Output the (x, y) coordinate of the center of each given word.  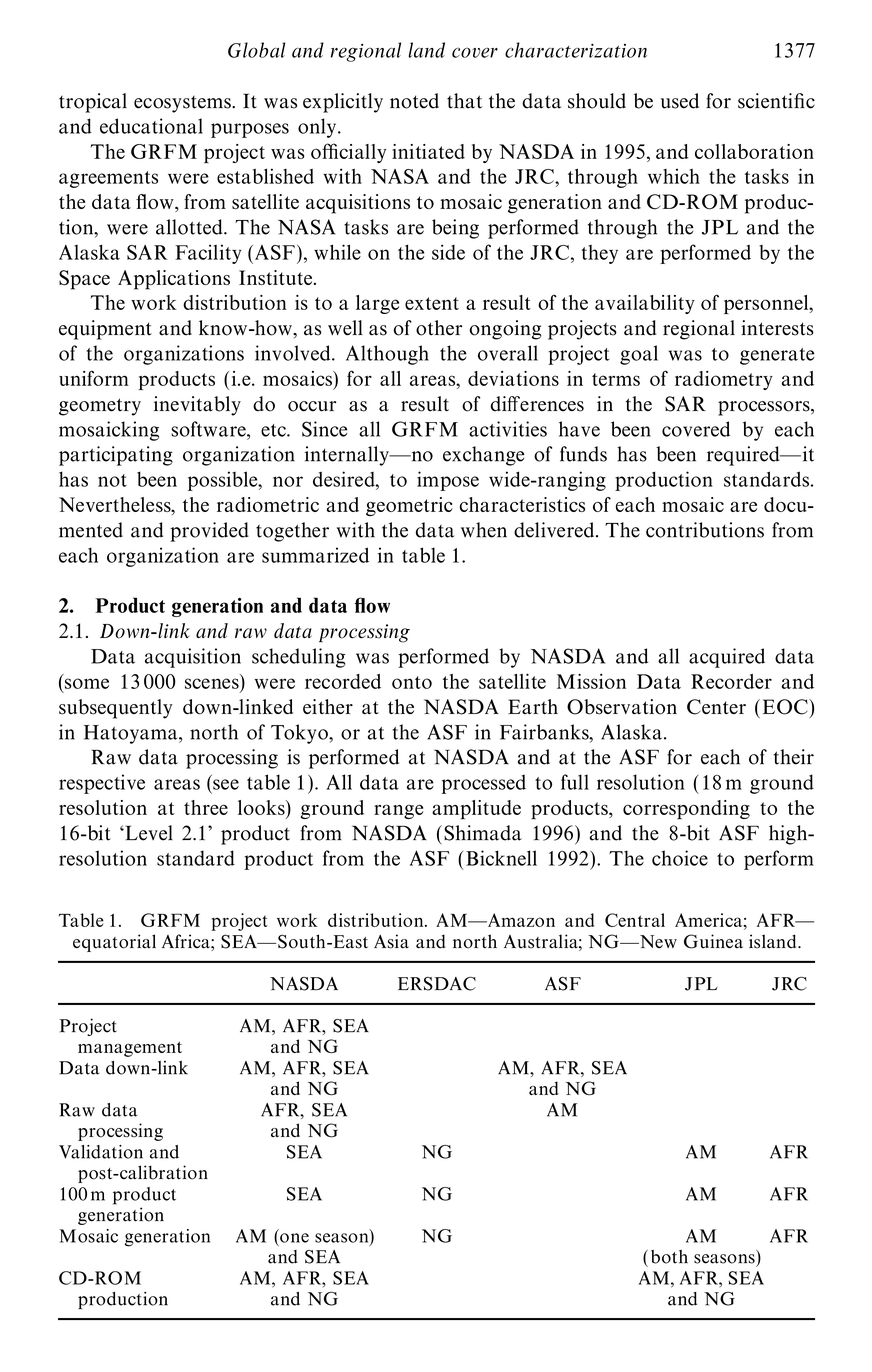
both (669, 1257)
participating (116, 456)
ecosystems (183, 104)
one (294, 1238)
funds (583, 454)
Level (148, 833)
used (680, 101)
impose (448, 481)
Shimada (483, 833)
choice (680, 858)
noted (414, 101)
